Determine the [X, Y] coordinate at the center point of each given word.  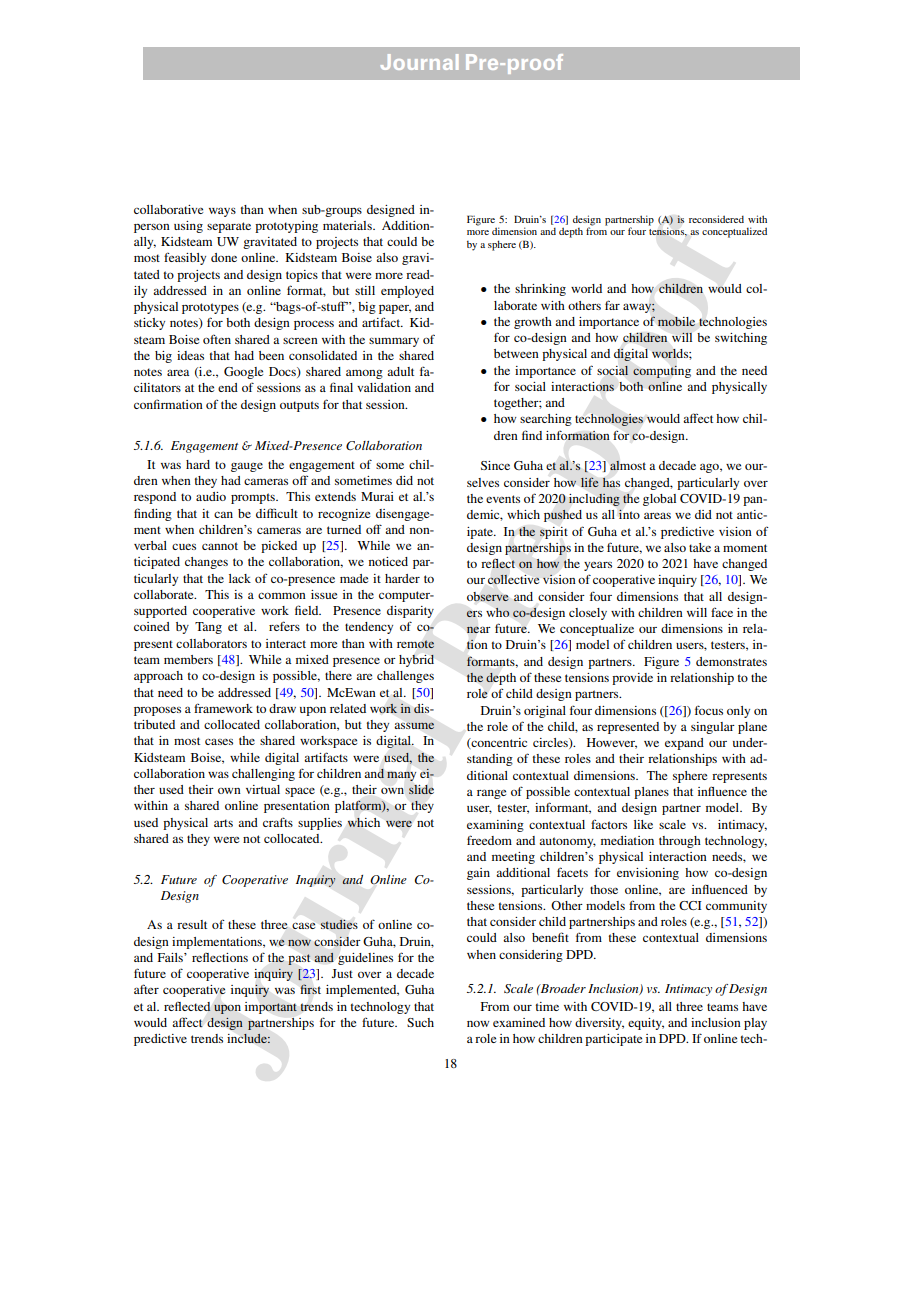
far [612, 305]
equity [646, 1024]
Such [420, 1022]
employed [407, 292]
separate [229, 227]
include [248, 1038]
